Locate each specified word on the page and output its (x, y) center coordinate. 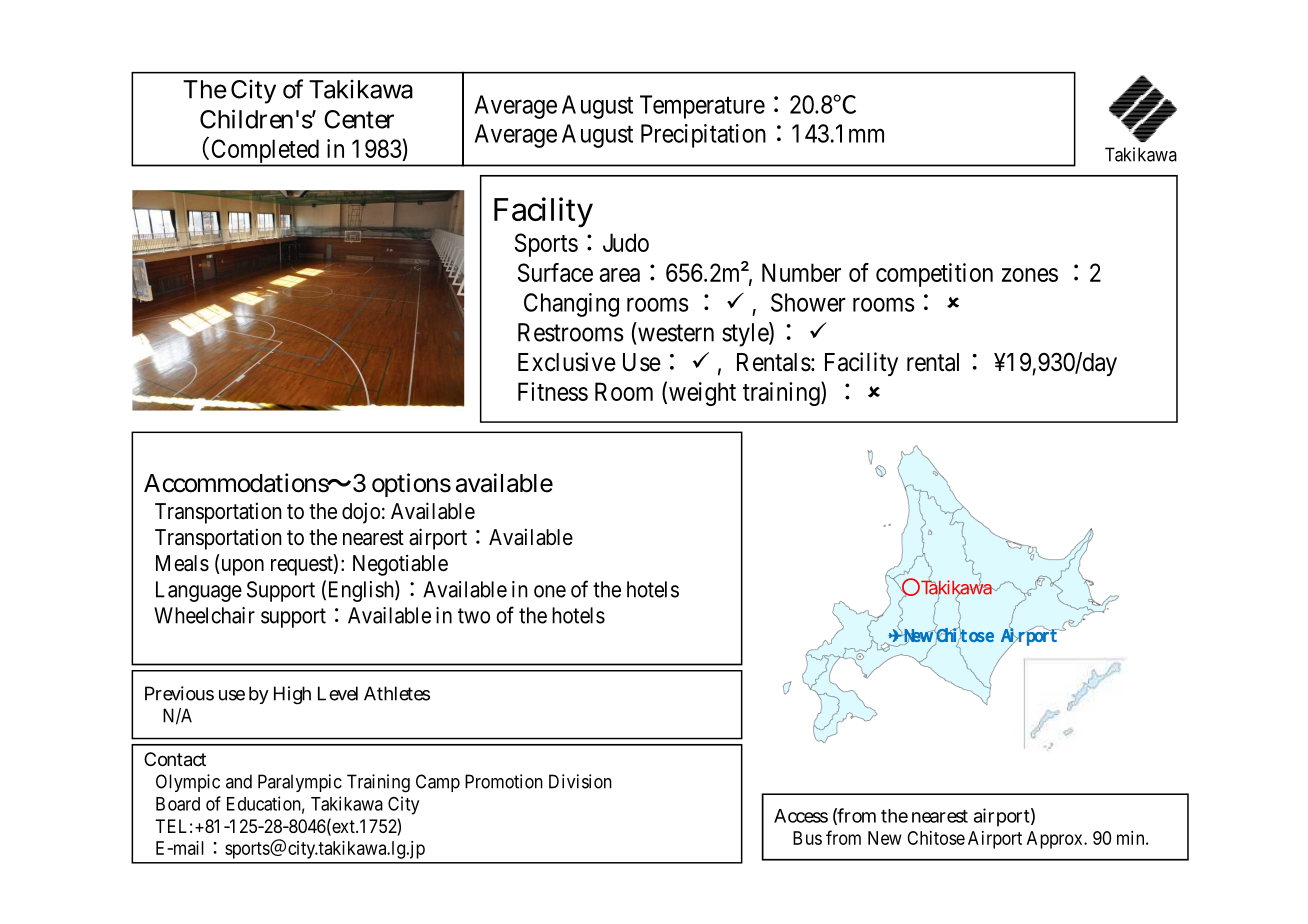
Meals (182, 563)
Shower (808, 302)
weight (702, 394)
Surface (555, 272)
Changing (571, 305)
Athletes (397, 693)
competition (934, 275)
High (292, 695)
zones (1030, 275)
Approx (1056, 840)
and (239, 781)
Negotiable (400, 565)
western (676, 333)
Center (359, 119)
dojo (361, 513)
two (474, 616)
